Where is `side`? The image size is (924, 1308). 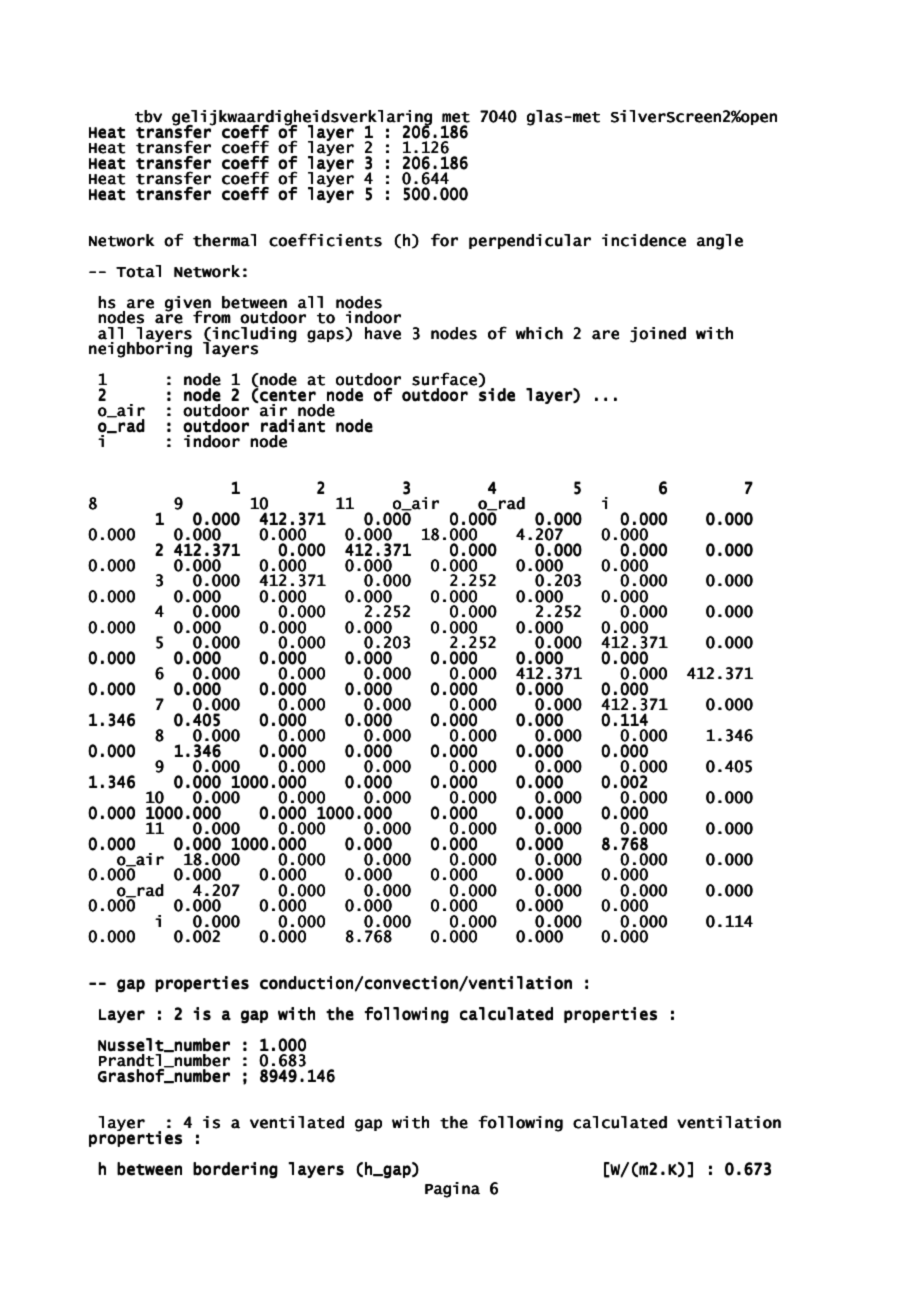
side is located at coordinates (497, 394).
